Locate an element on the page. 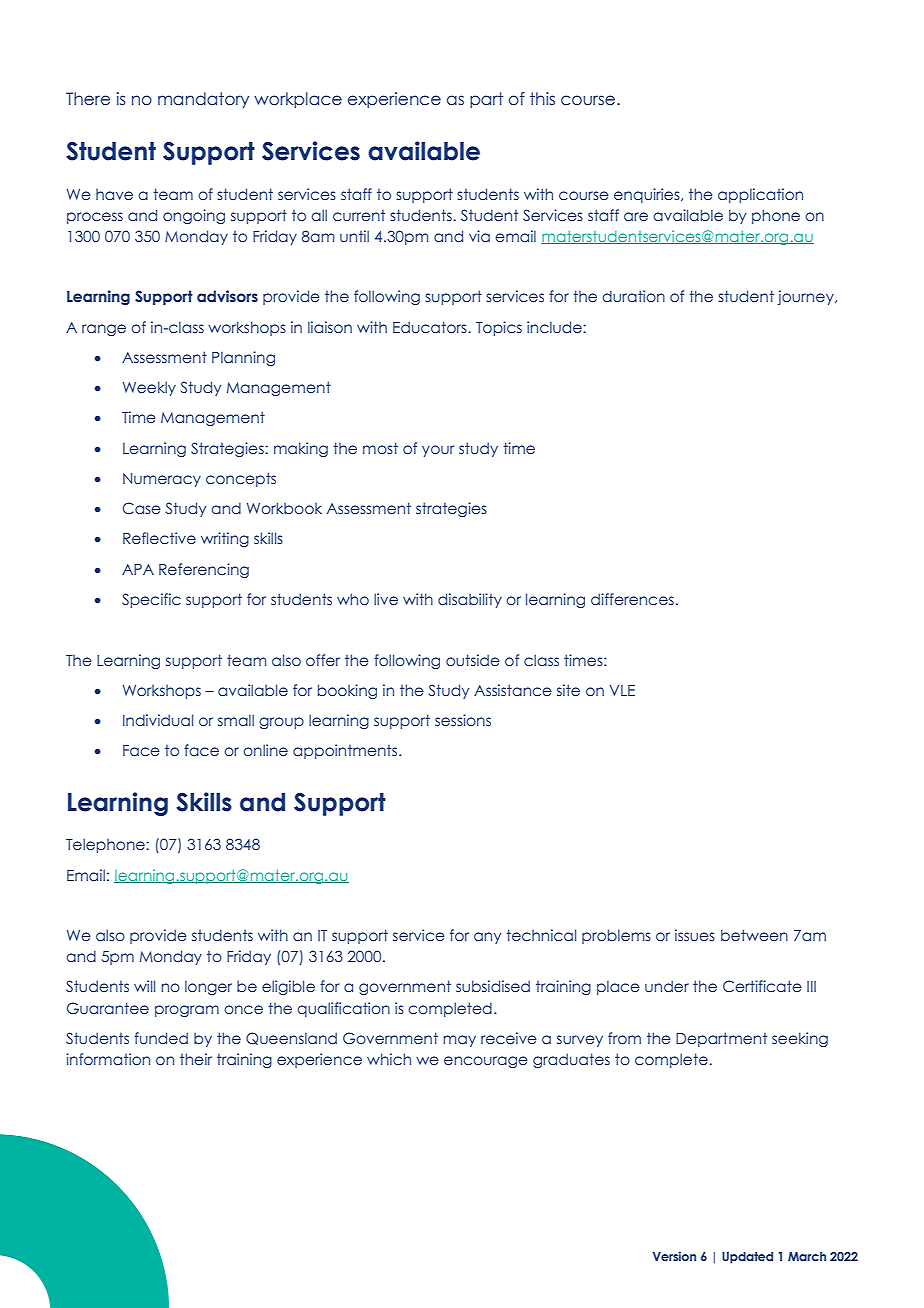  journey is located at coordinates (807, 297).
